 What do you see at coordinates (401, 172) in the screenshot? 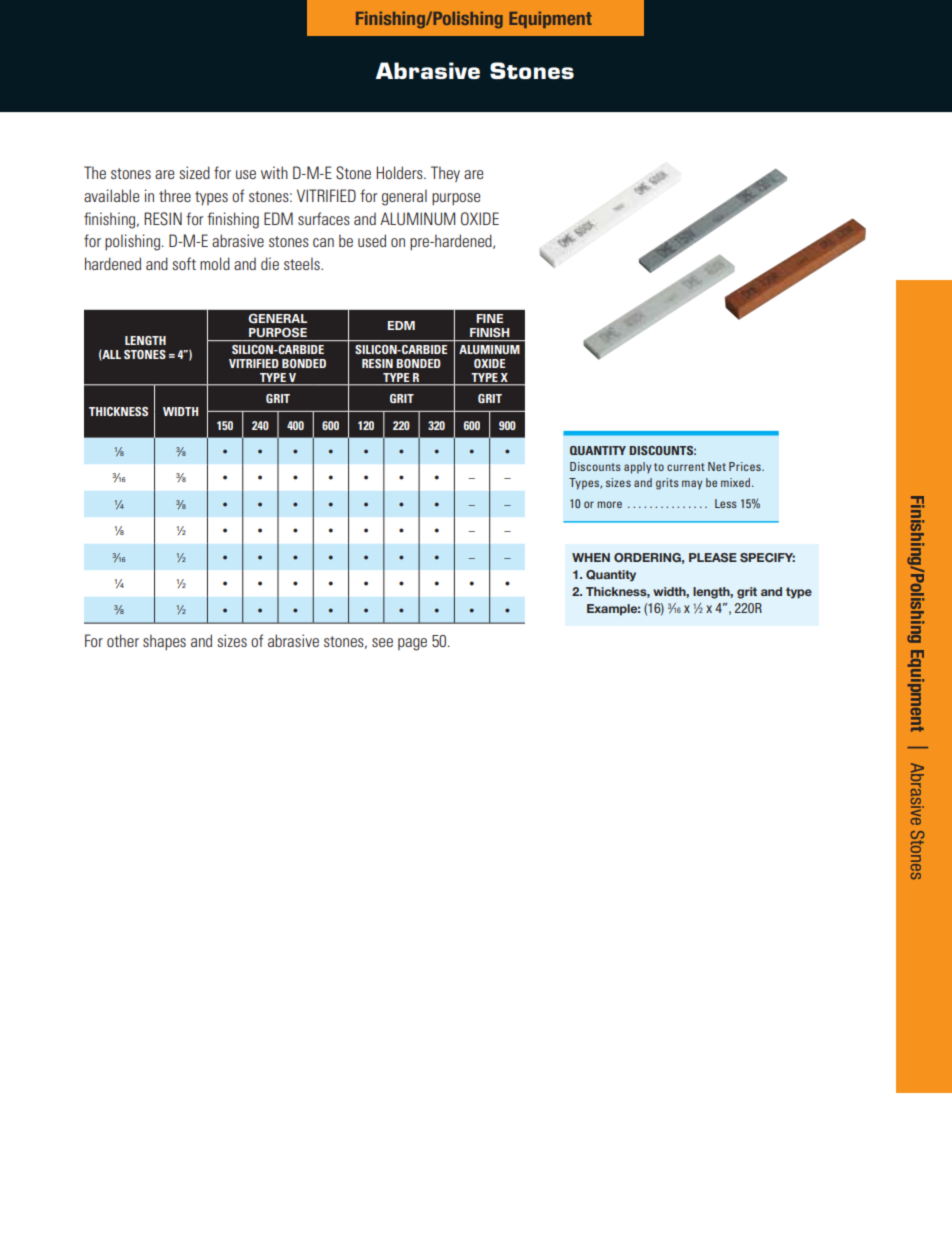
I see `Holders` at bounding box center [401, 172].
